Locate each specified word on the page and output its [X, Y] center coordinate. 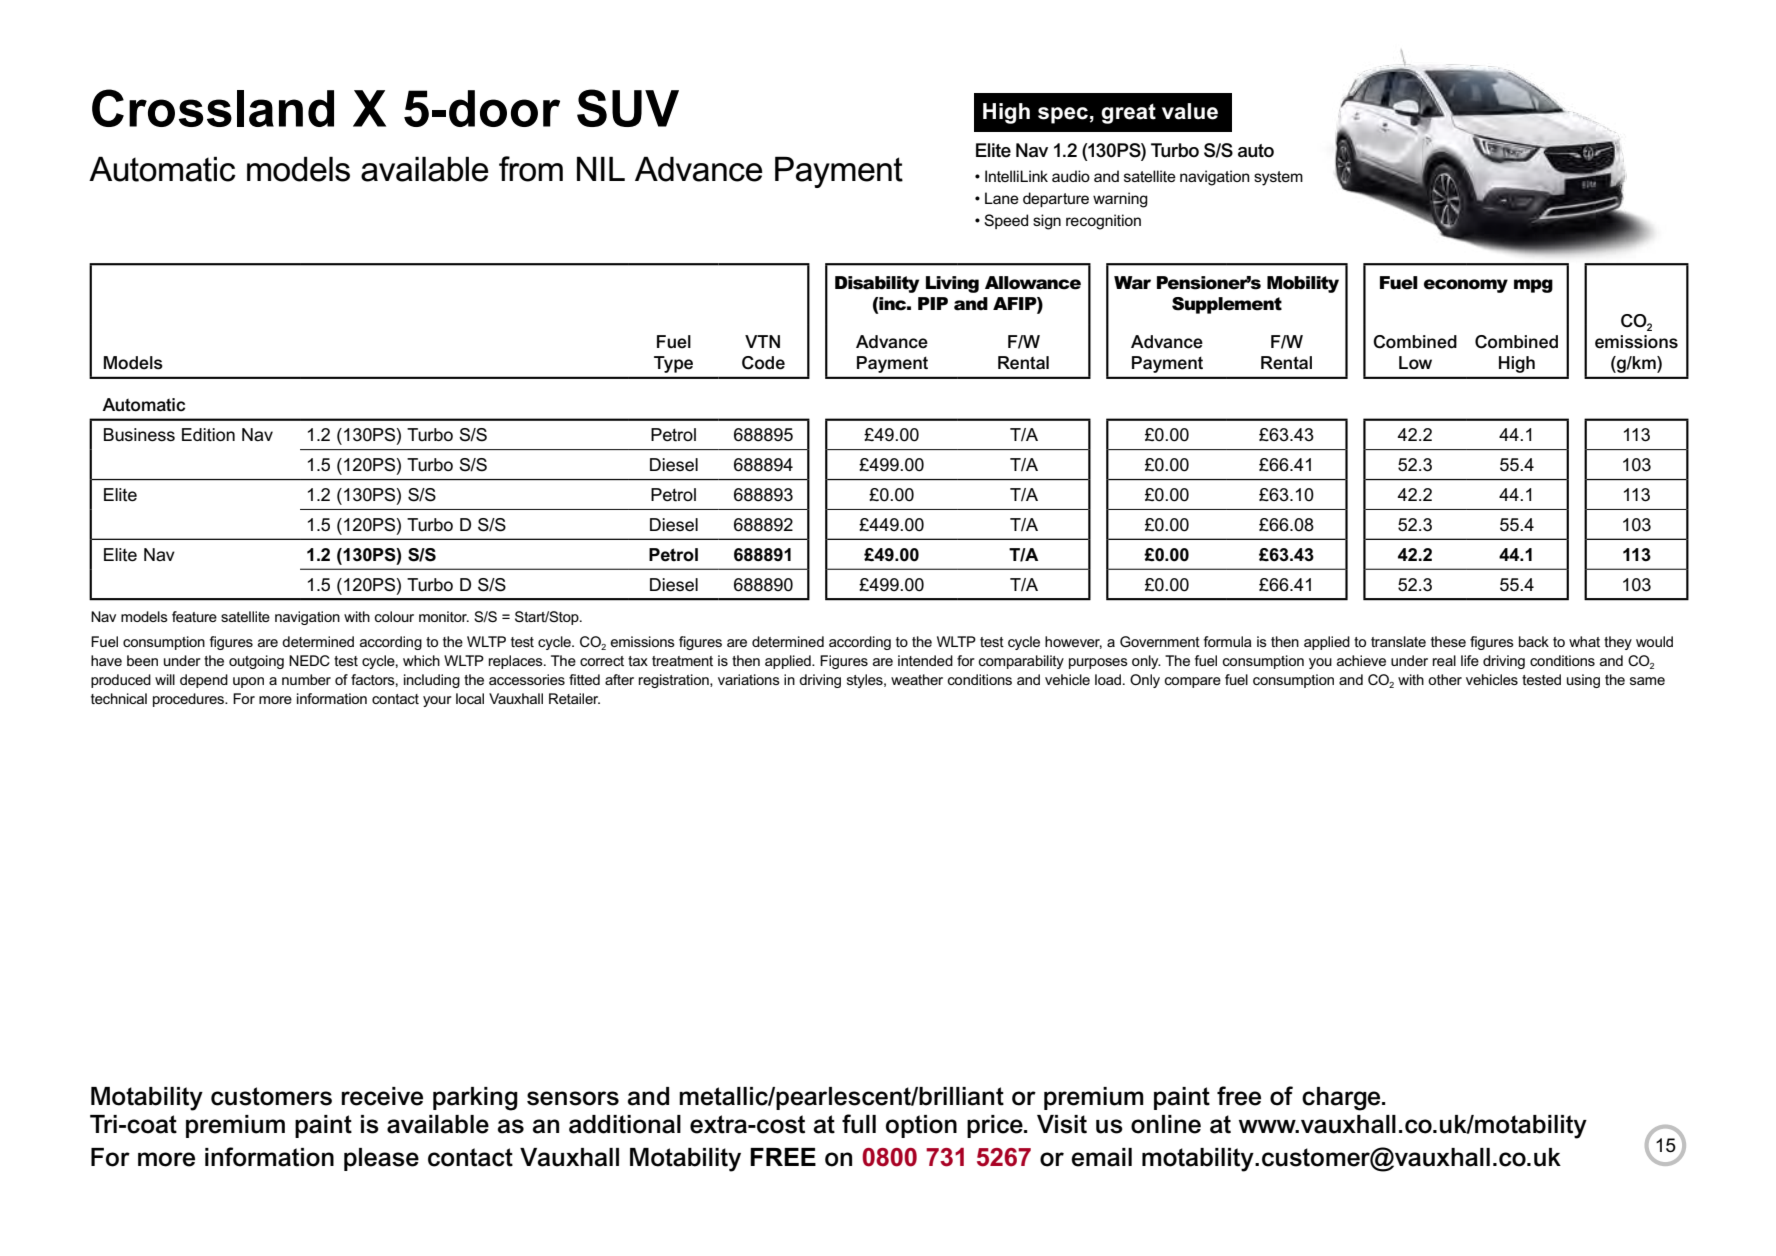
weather [917, 679]
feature [194, 616]
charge [1342, 1099]
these [1448, 641]
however [1073, 642]
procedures [190, 700]
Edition [208, 435]
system [1278, 178]
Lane [1002, 198]
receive [382, 1096]
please [381, 1159]
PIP [933, 303]
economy [1466, 286]
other [1445, 679]
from [531, 169]
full [859, 1124]
